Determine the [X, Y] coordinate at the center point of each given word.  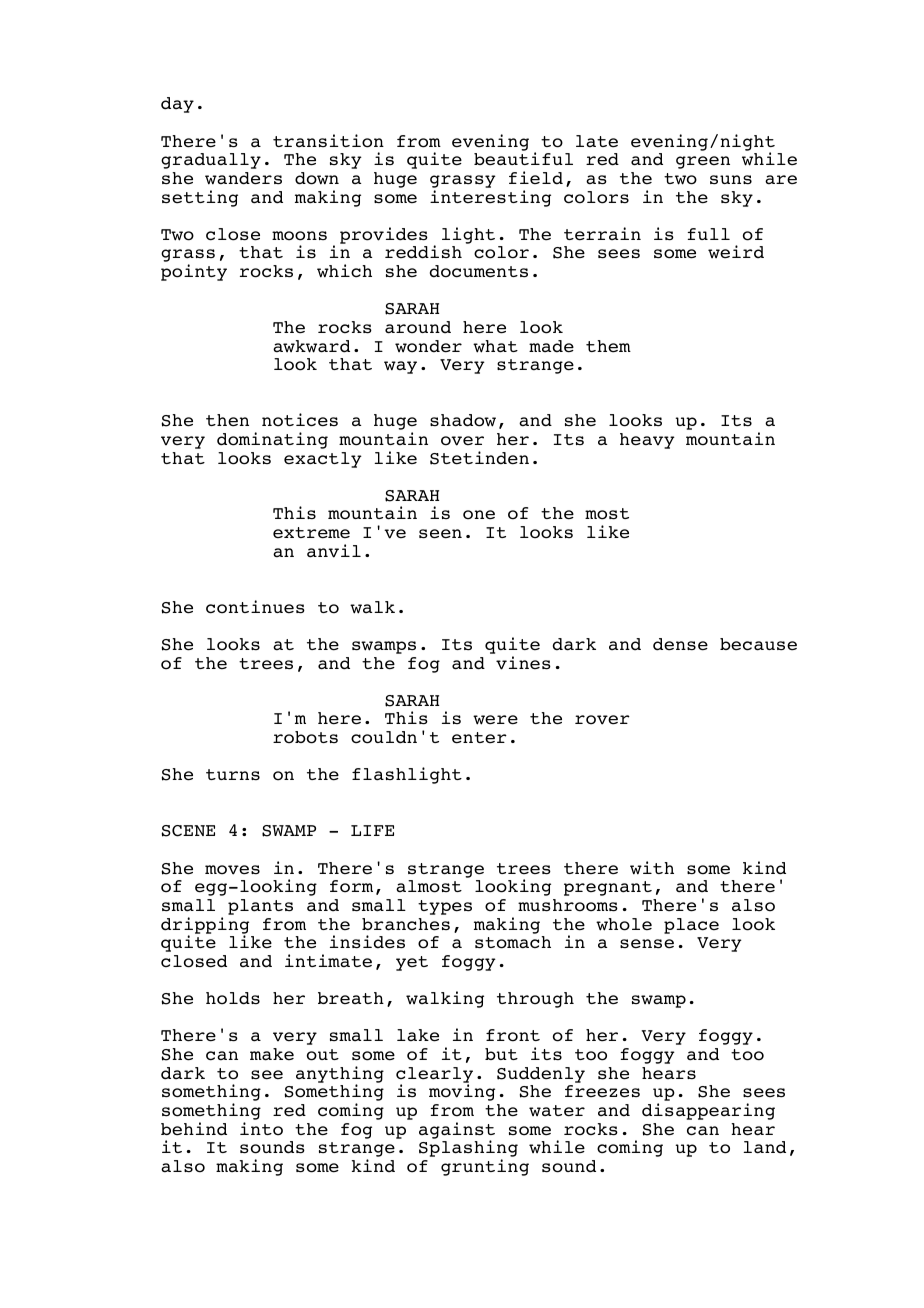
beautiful [523, 159]
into [261, 1129]
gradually [211, 161]
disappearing [708, 1111]
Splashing [468, 1150]
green [703, 162]
